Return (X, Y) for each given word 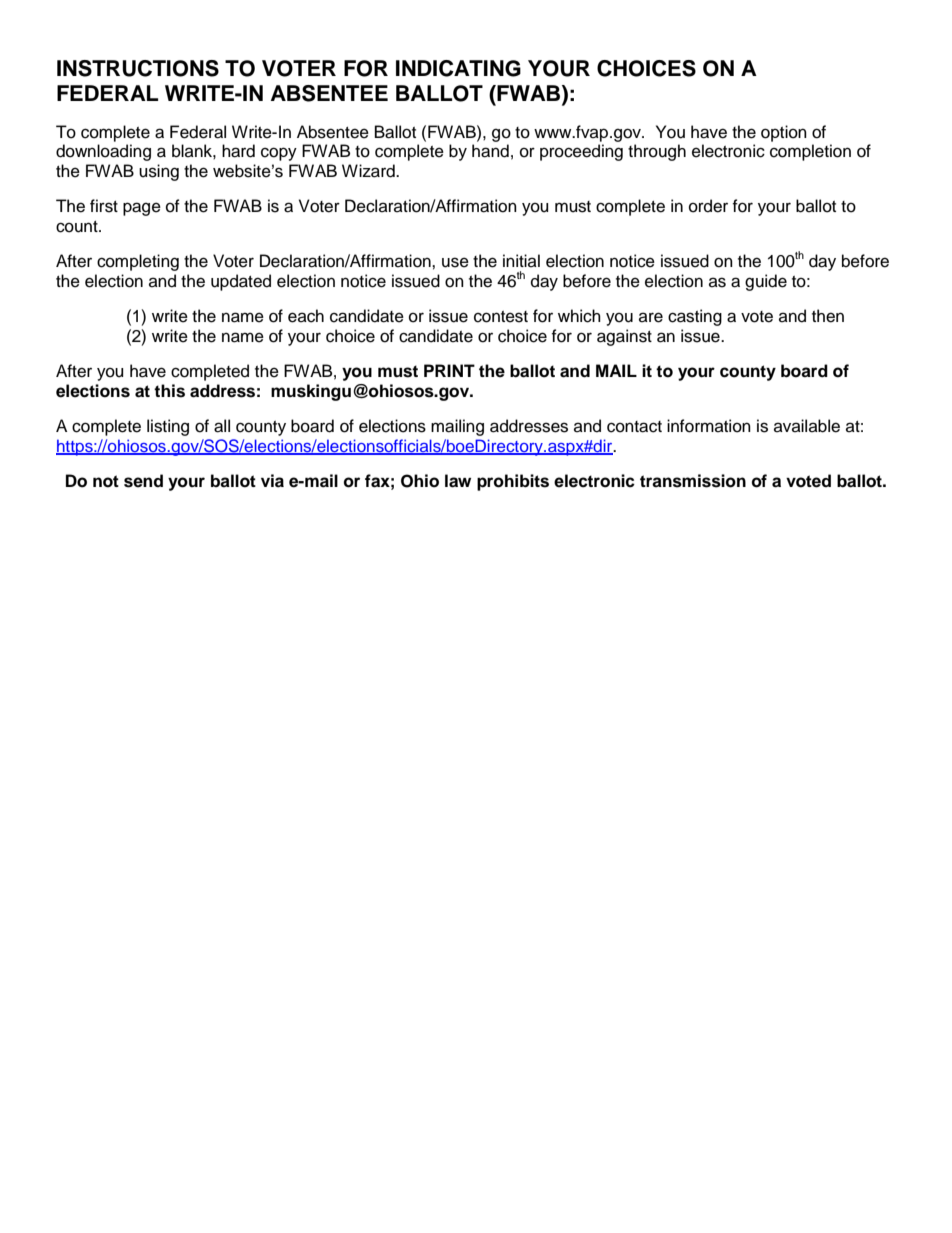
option (784, 133)
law (458, 481)
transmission (693, 481)
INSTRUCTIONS (138, 68)
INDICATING (458, 68)
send (143, 481)
